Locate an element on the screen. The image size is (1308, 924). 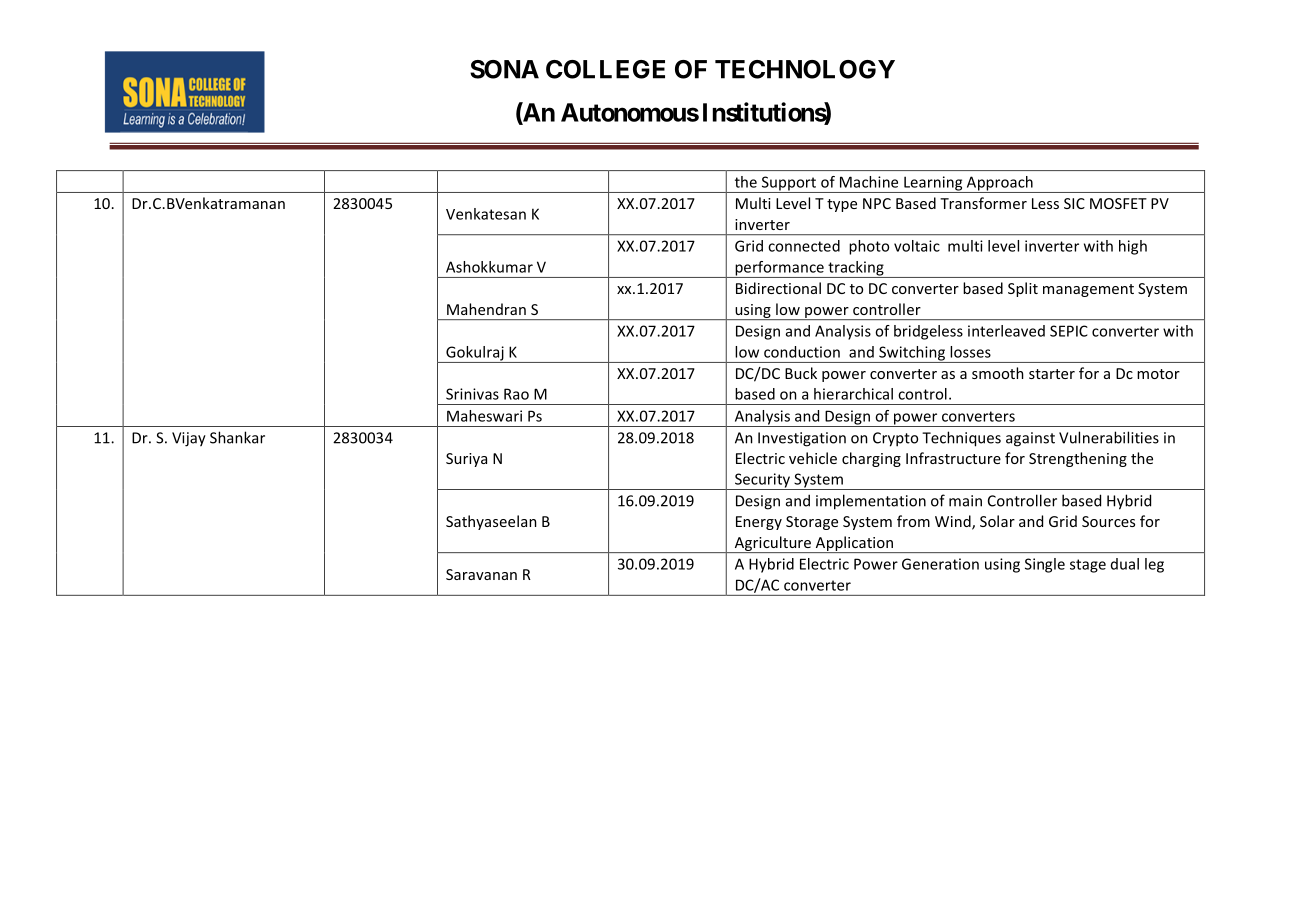
COLLEGE is located at coordinates (605, 69).
